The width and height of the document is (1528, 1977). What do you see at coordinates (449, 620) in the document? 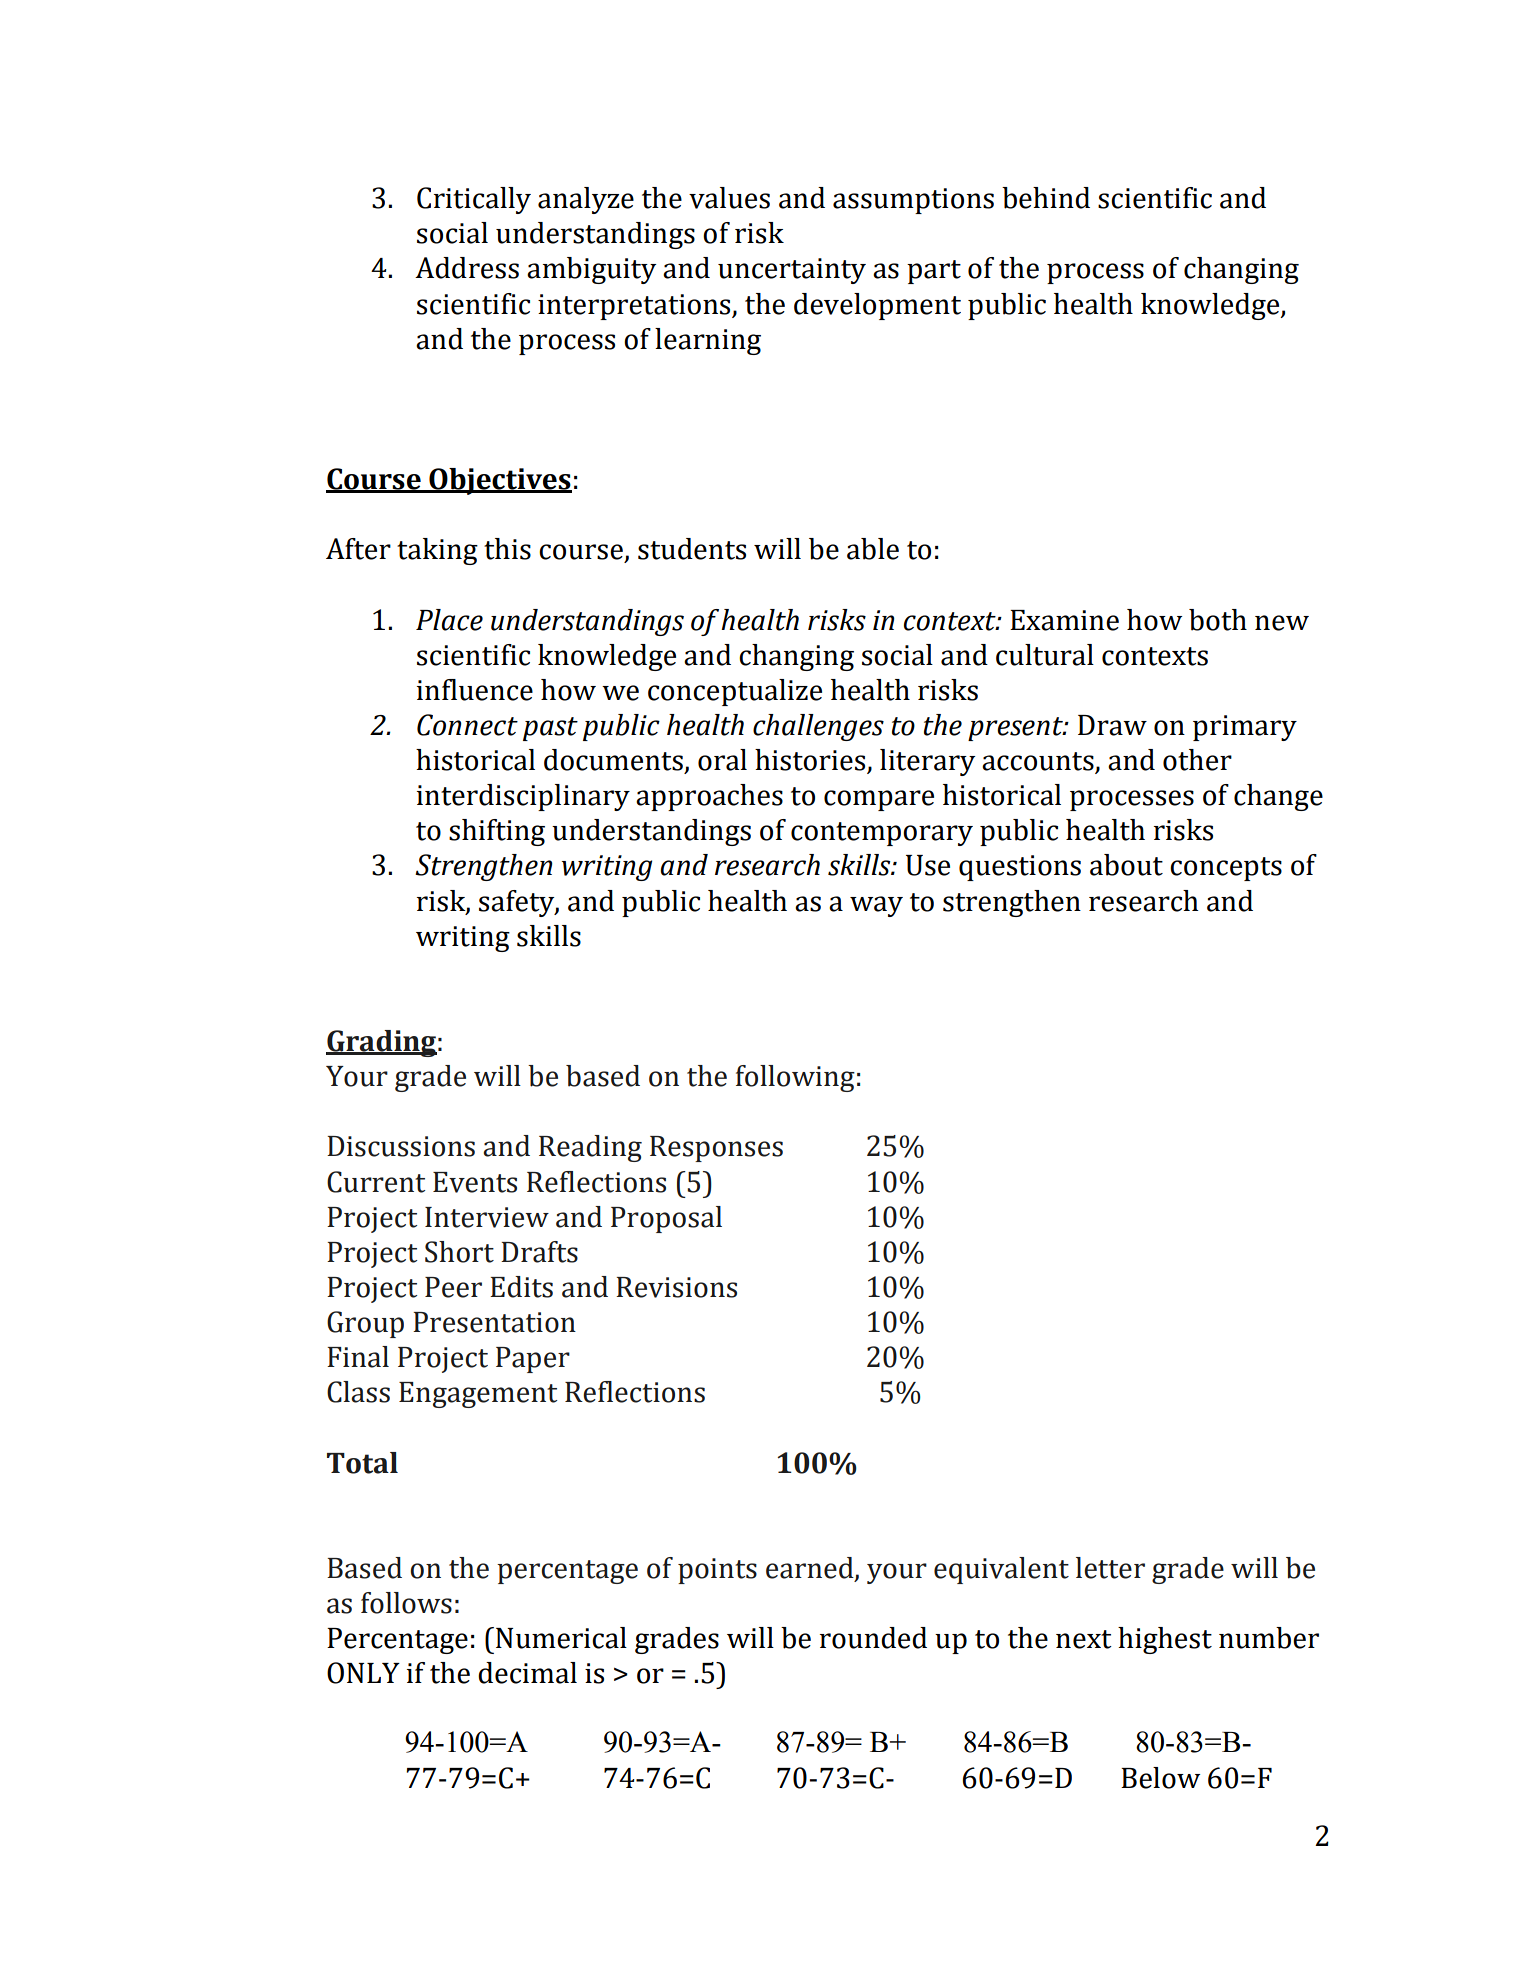
I see `Place` at bounding box center [449, 620].
